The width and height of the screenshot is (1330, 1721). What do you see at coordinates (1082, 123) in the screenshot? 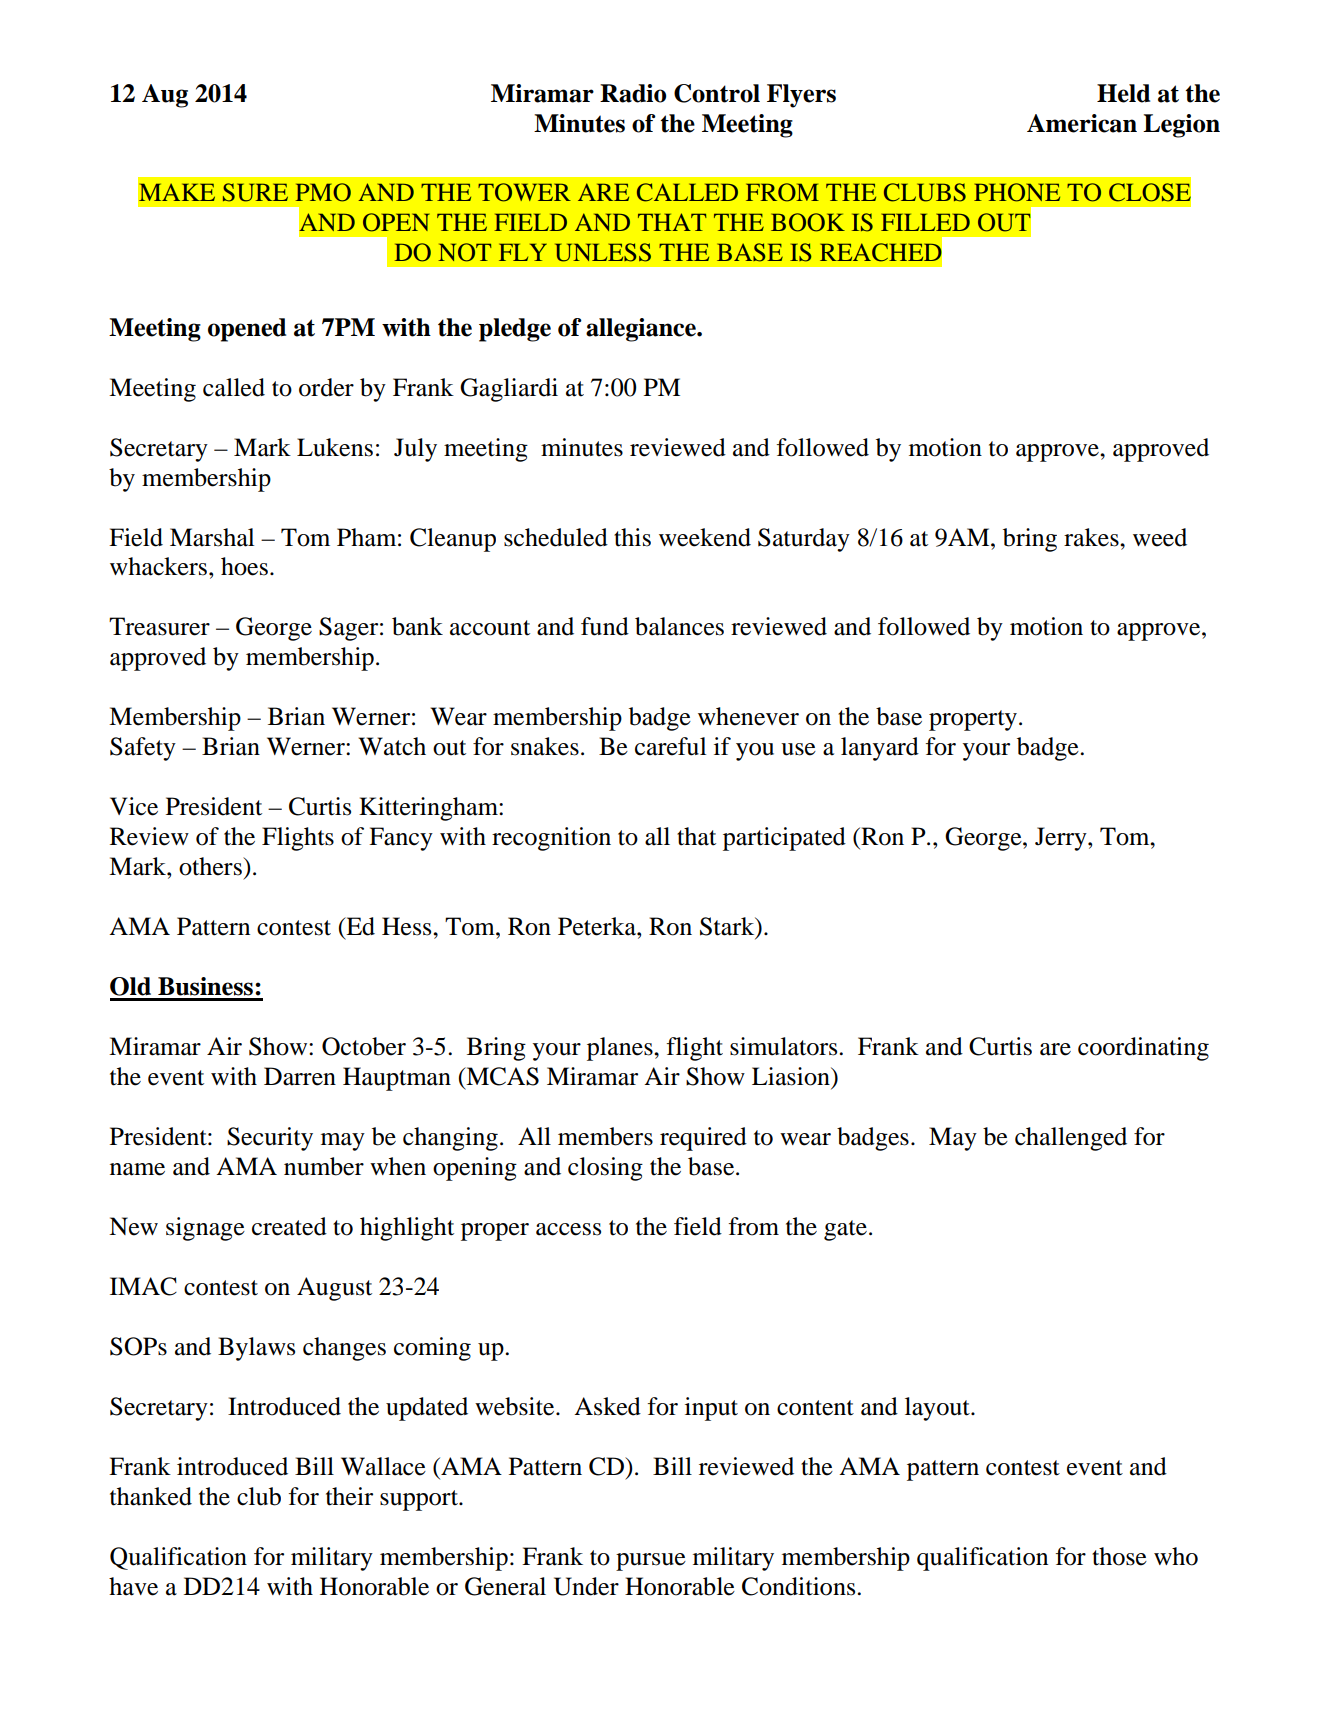
I see `American` at bounding box center [1082, 123].
